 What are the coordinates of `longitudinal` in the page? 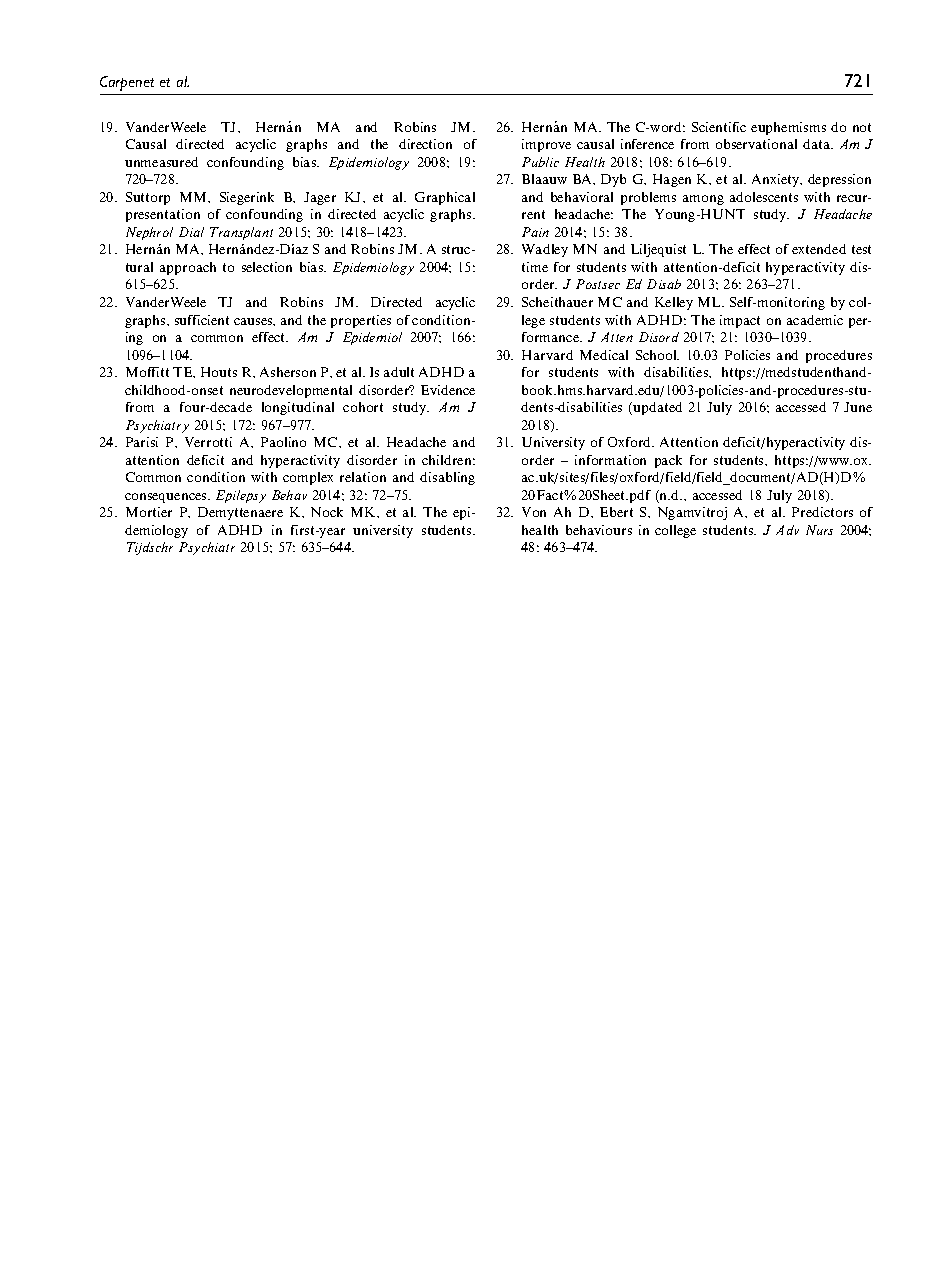 It's located at (298, 408).
